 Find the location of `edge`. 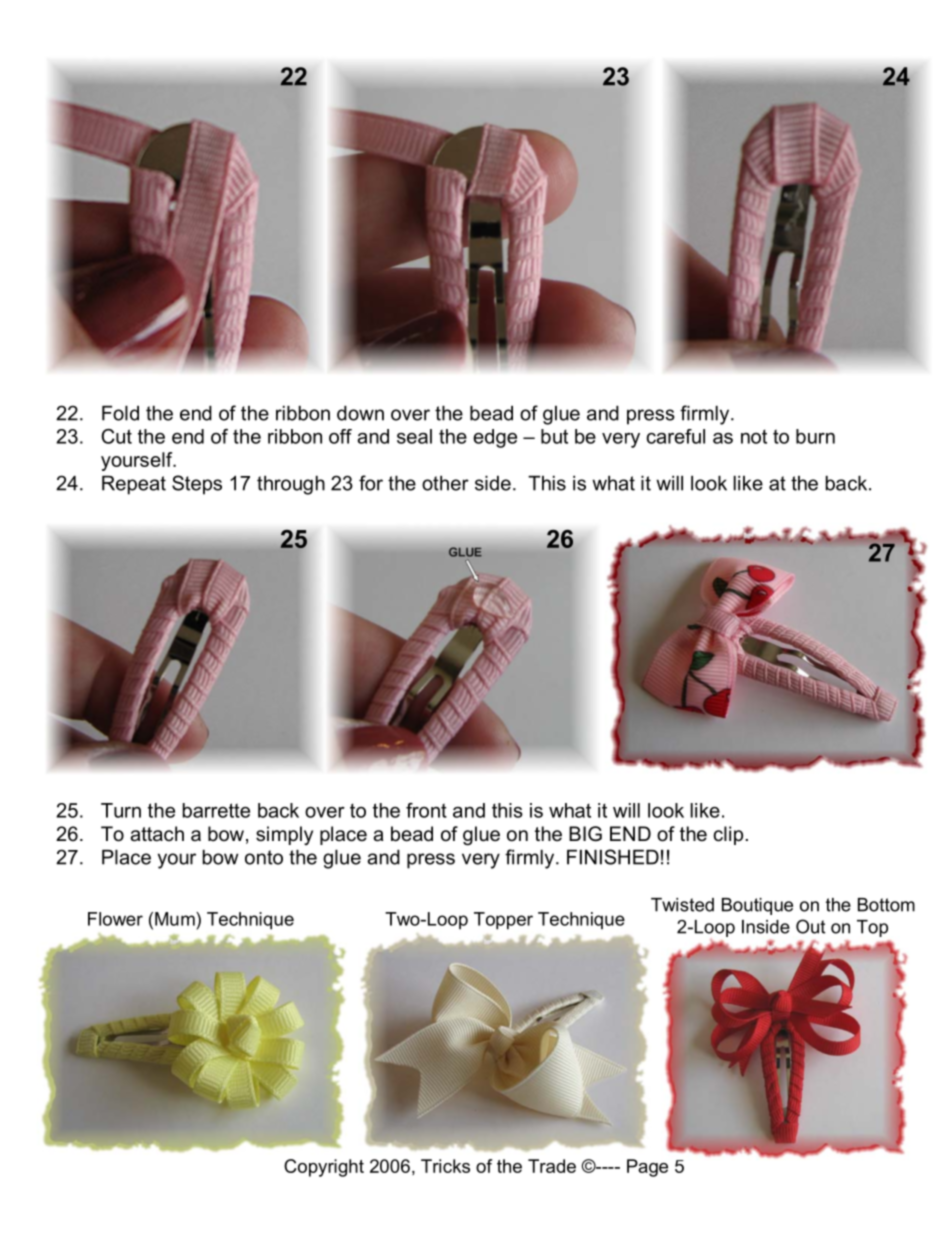

edge is located at coordinates (495, 438).
